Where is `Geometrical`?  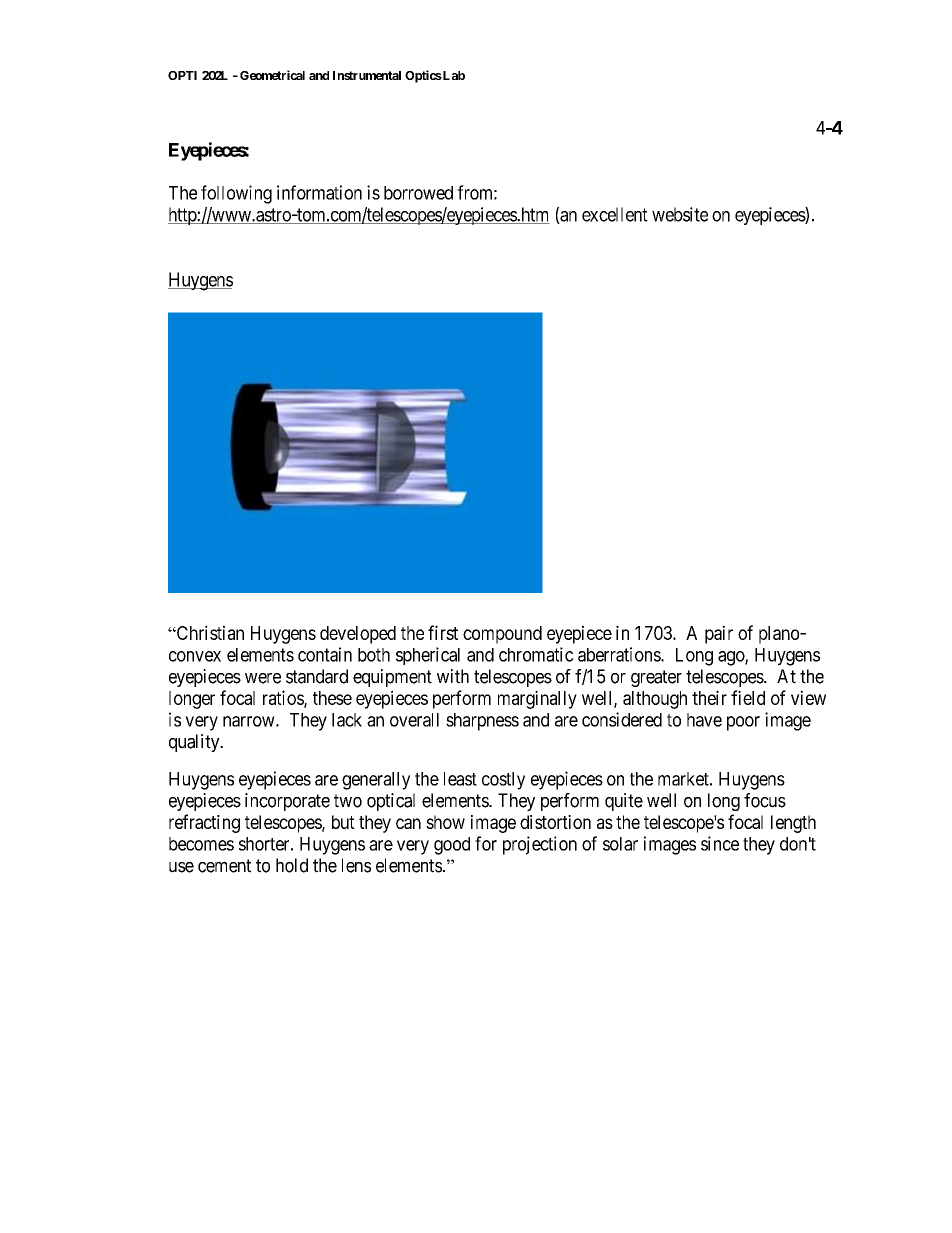
Geometrical is located at coordinates (272, 75).
